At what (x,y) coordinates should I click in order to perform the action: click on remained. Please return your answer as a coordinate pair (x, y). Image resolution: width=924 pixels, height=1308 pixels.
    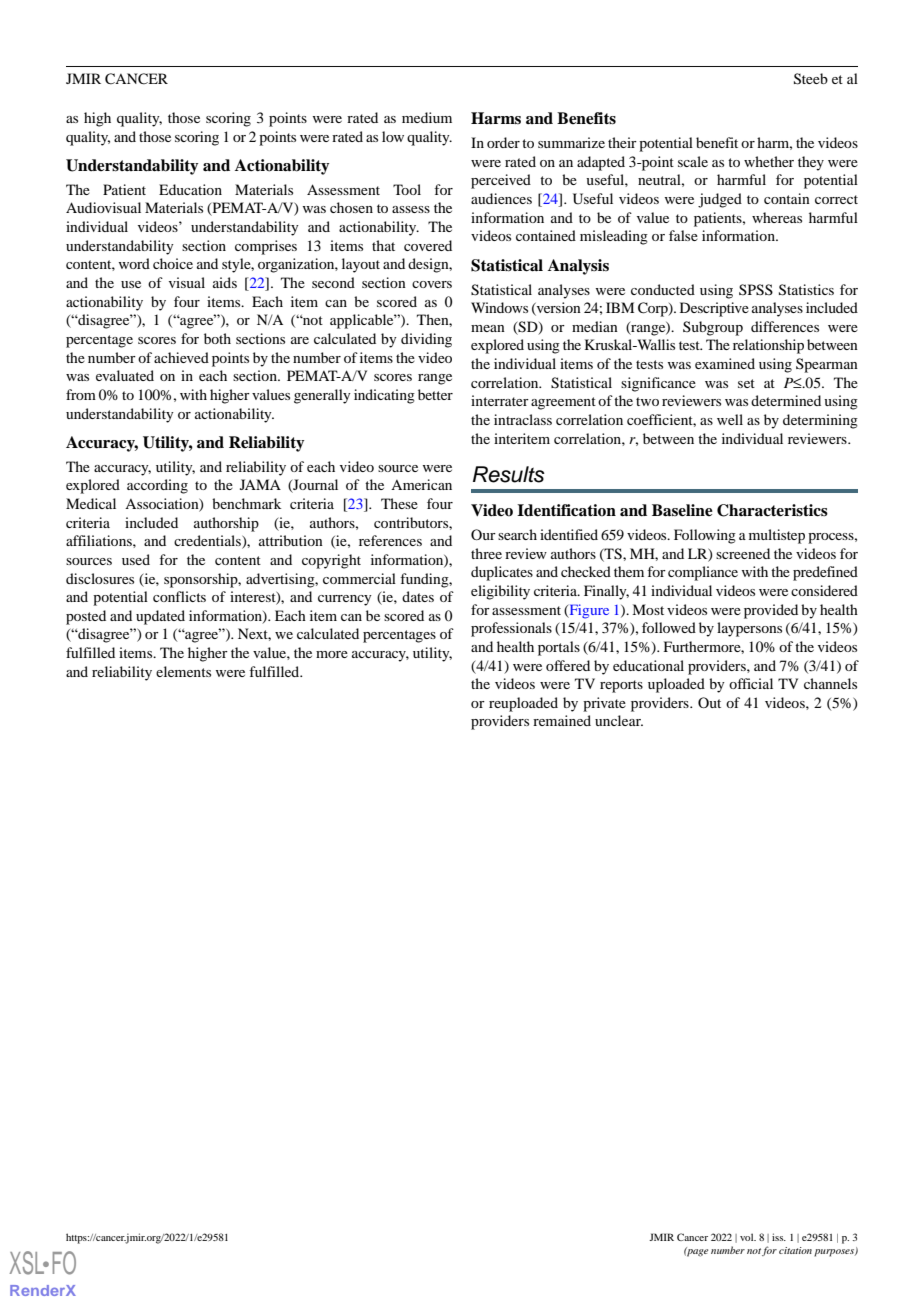
    Looking at the image, I should click on (562, 720).
